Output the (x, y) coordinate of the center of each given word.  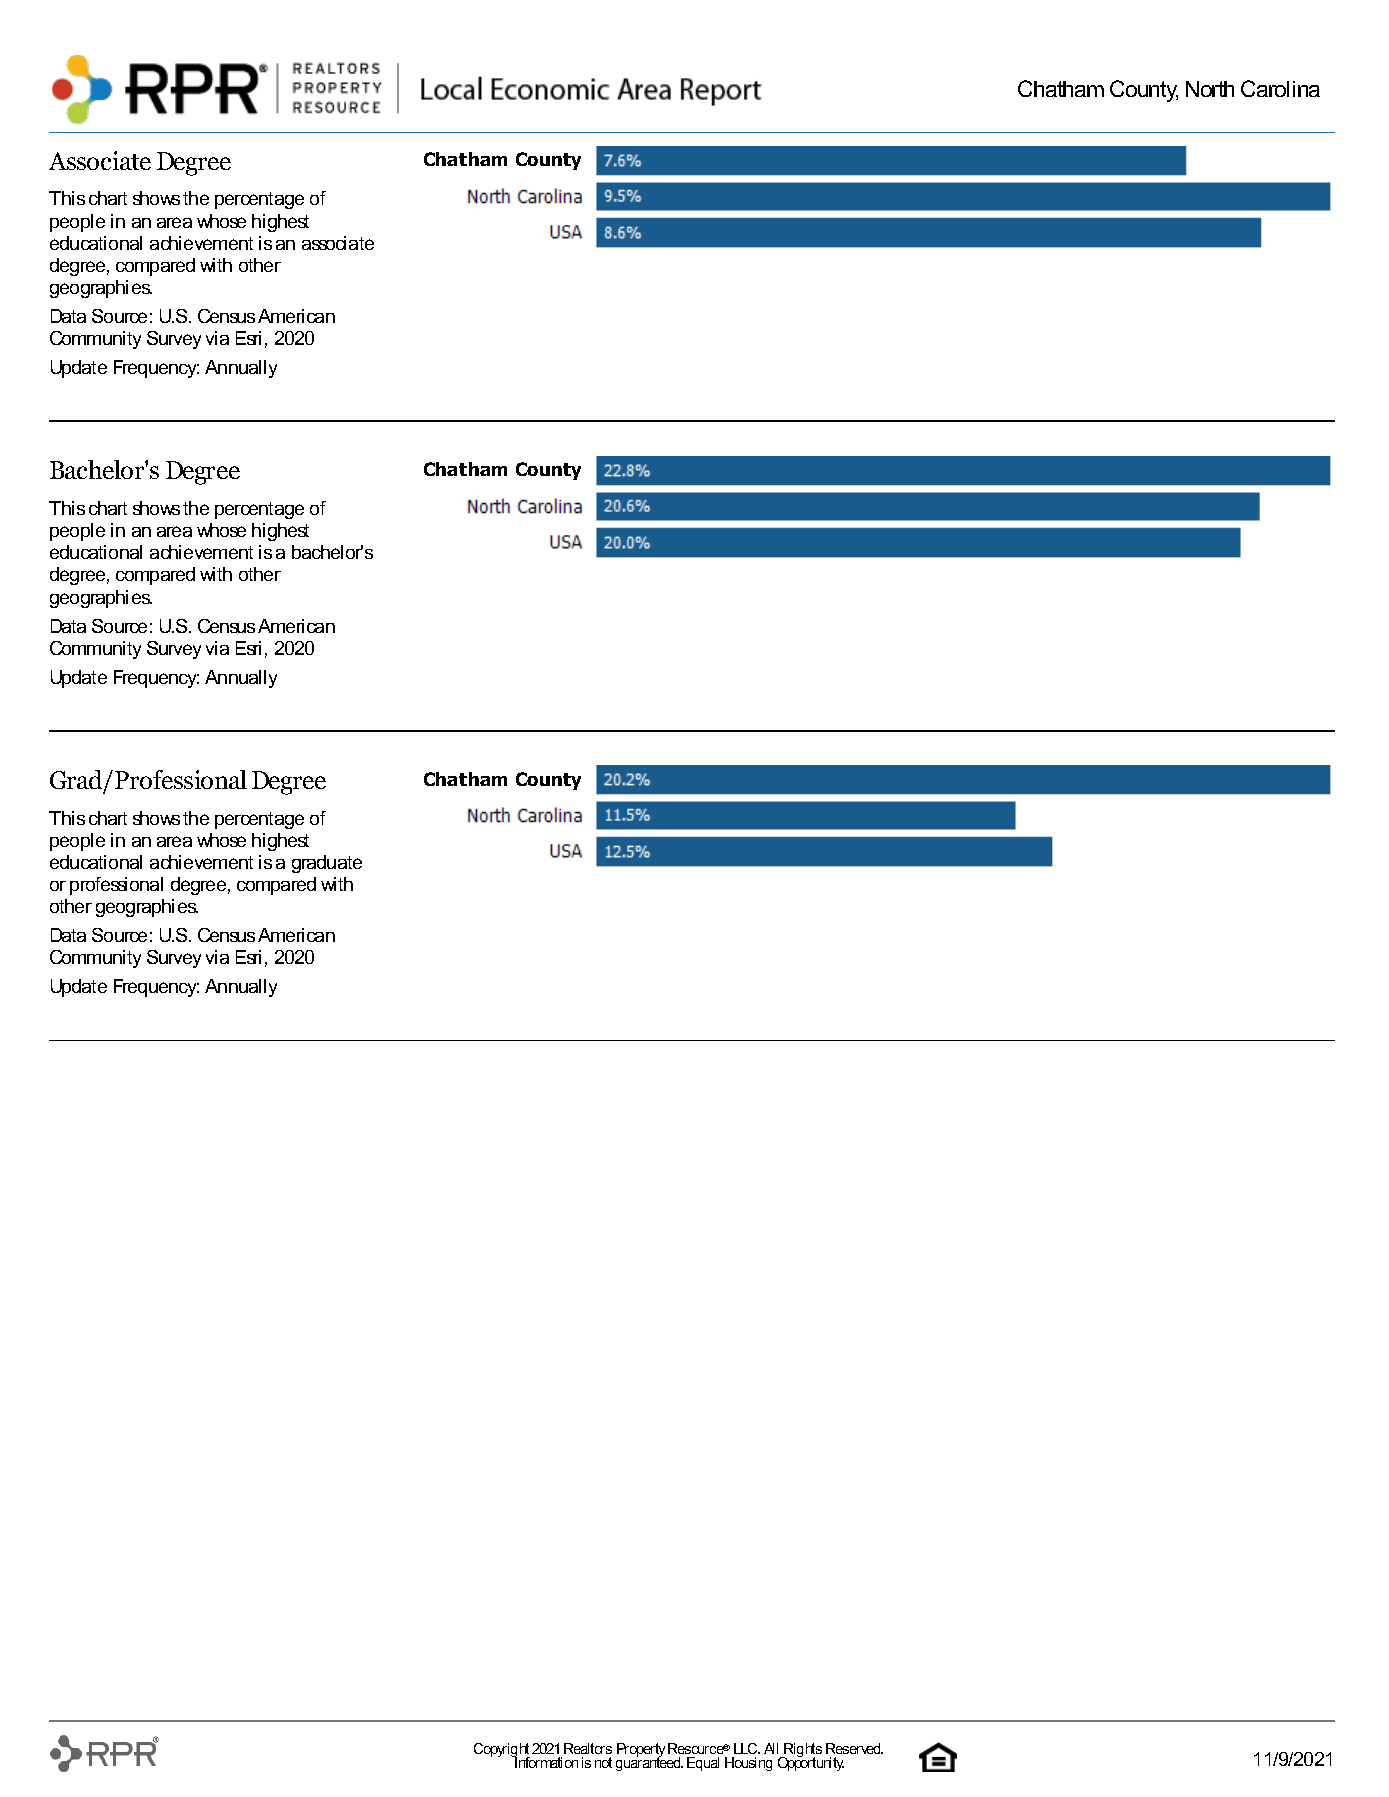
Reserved (854, 1748)
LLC (747, 1748)
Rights (802, 1751)
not (603, 1762)
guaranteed (649, 1763)
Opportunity (811, 1762)
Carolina (1280, 88)
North (1210, 89)
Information (546, 1761)
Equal (703, 1764)
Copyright (502, 1751)
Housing (748, 1764)
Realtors (588, 1748)
